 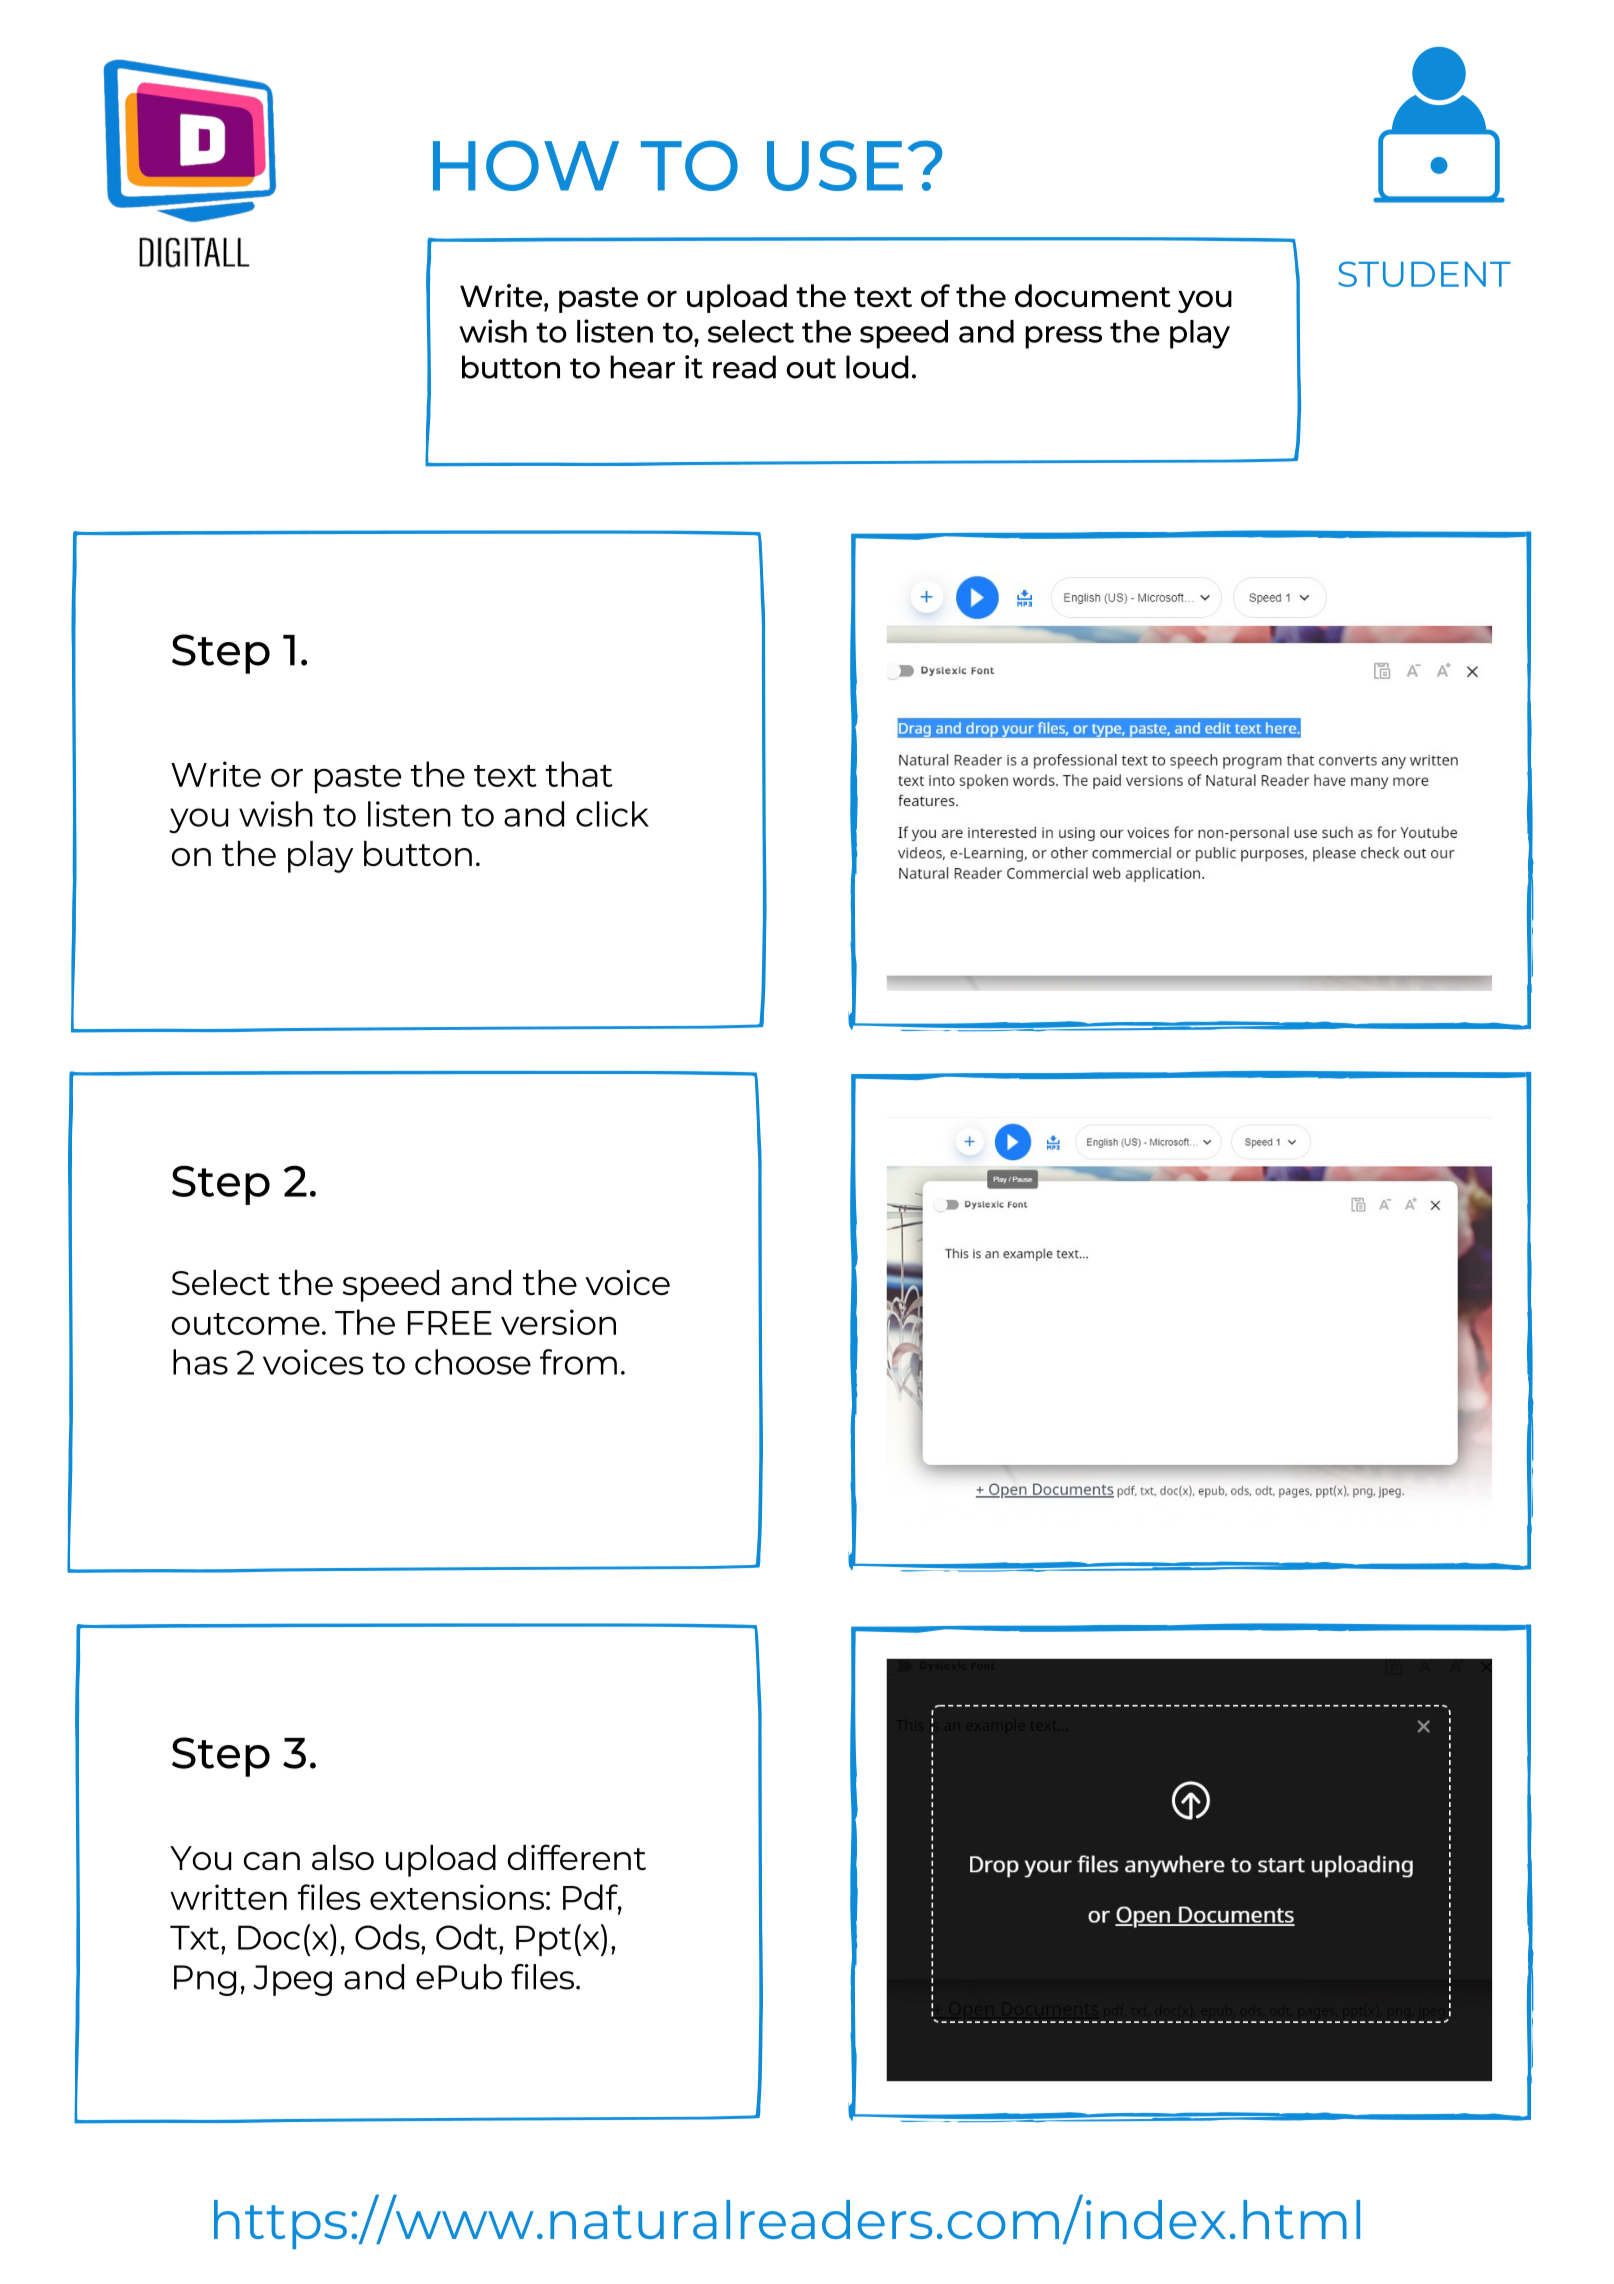 What do you see at coordinates (388, 1937) in the screenshot?
I see `Ods` at bounding box center [388, 1937].
